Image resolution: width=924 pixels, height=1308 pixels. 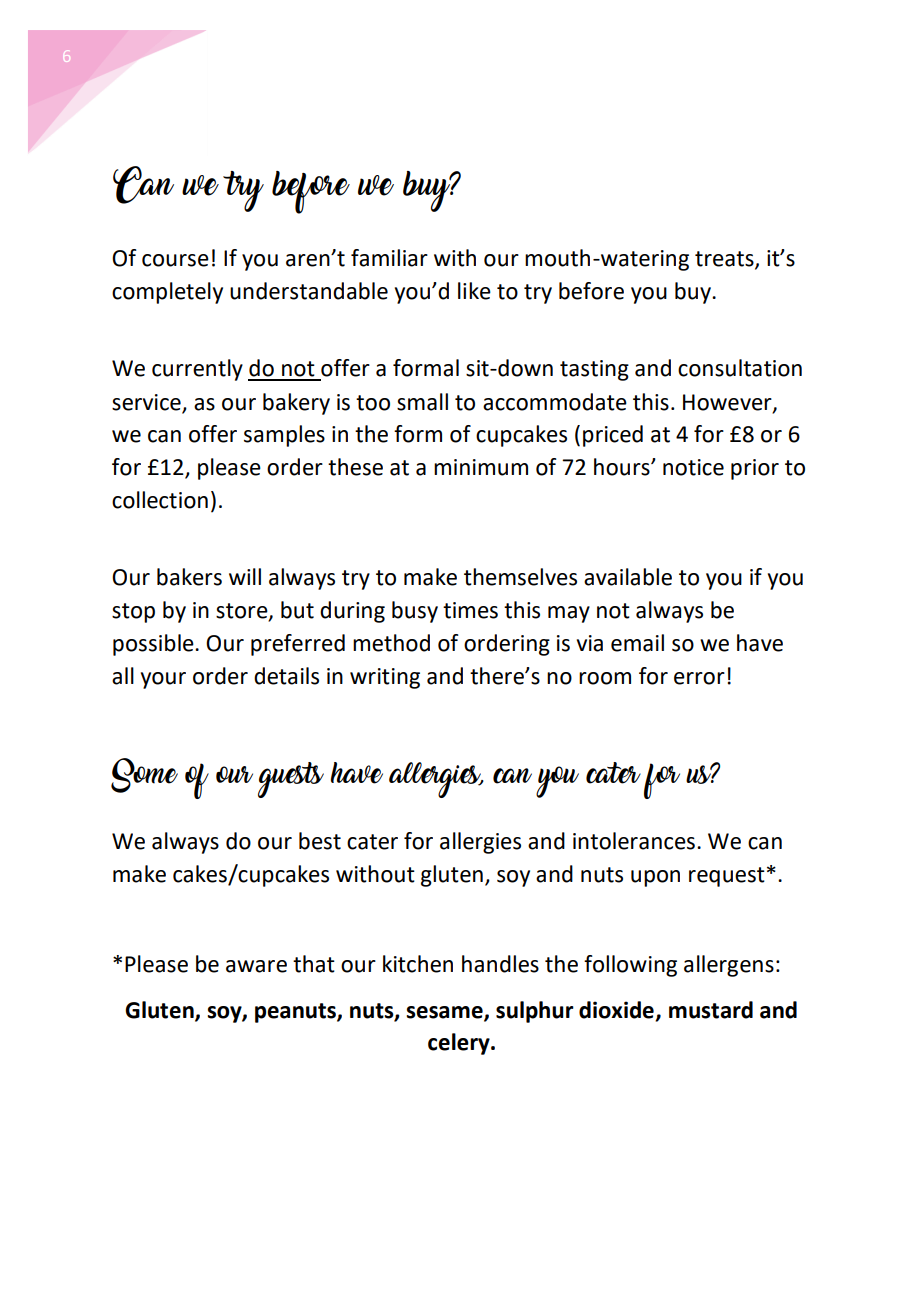 What do you see at coordinates (445, 1013) in the screenshot?
I see `sesame` at bounding box center [445, 1013].
